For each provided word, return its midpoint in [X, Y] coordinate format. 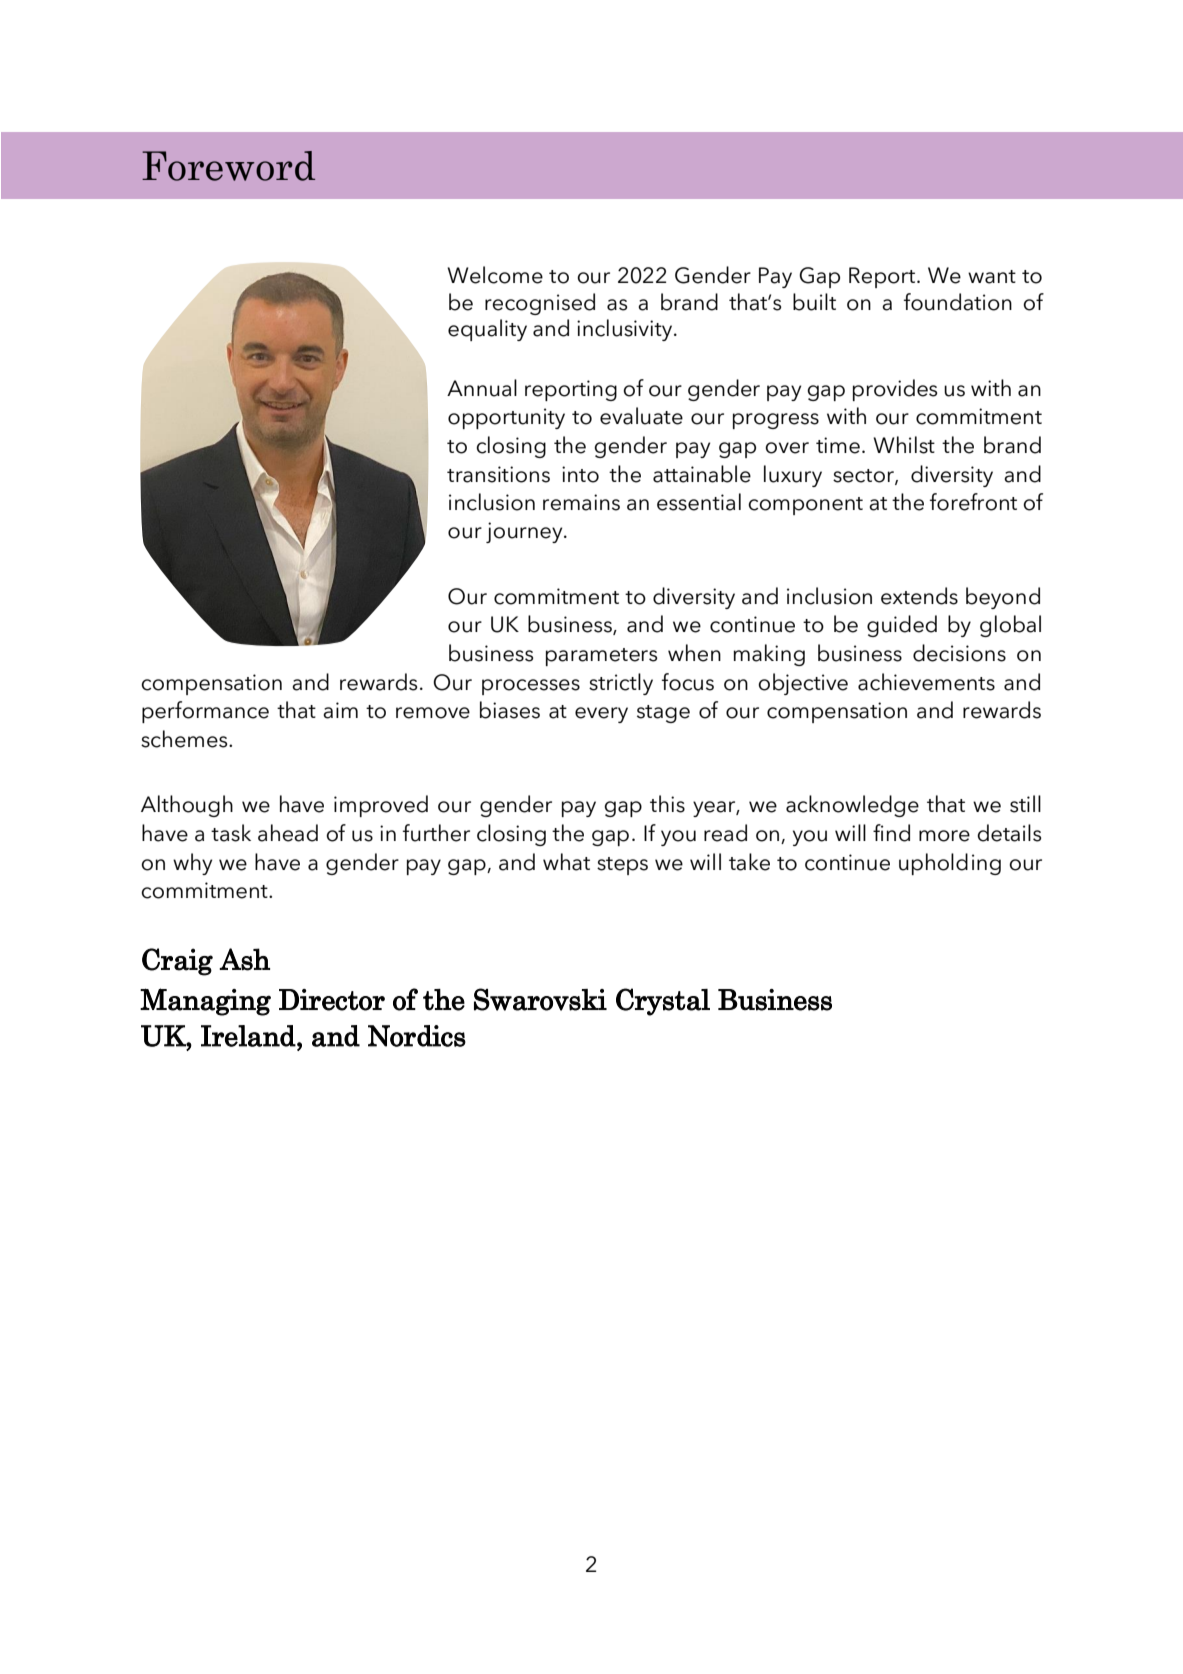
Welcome [495, 275]
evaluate [641, 416]
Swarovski [540, 999]
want [992, 277]
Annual [482, 388]
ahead [288, 833]
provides [895, 390]
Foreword [228, 166]
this [667, 804]
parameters [601, 657]
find [891, 833]
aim [340, 710]
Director [332, 1000]
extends [919, 596]
